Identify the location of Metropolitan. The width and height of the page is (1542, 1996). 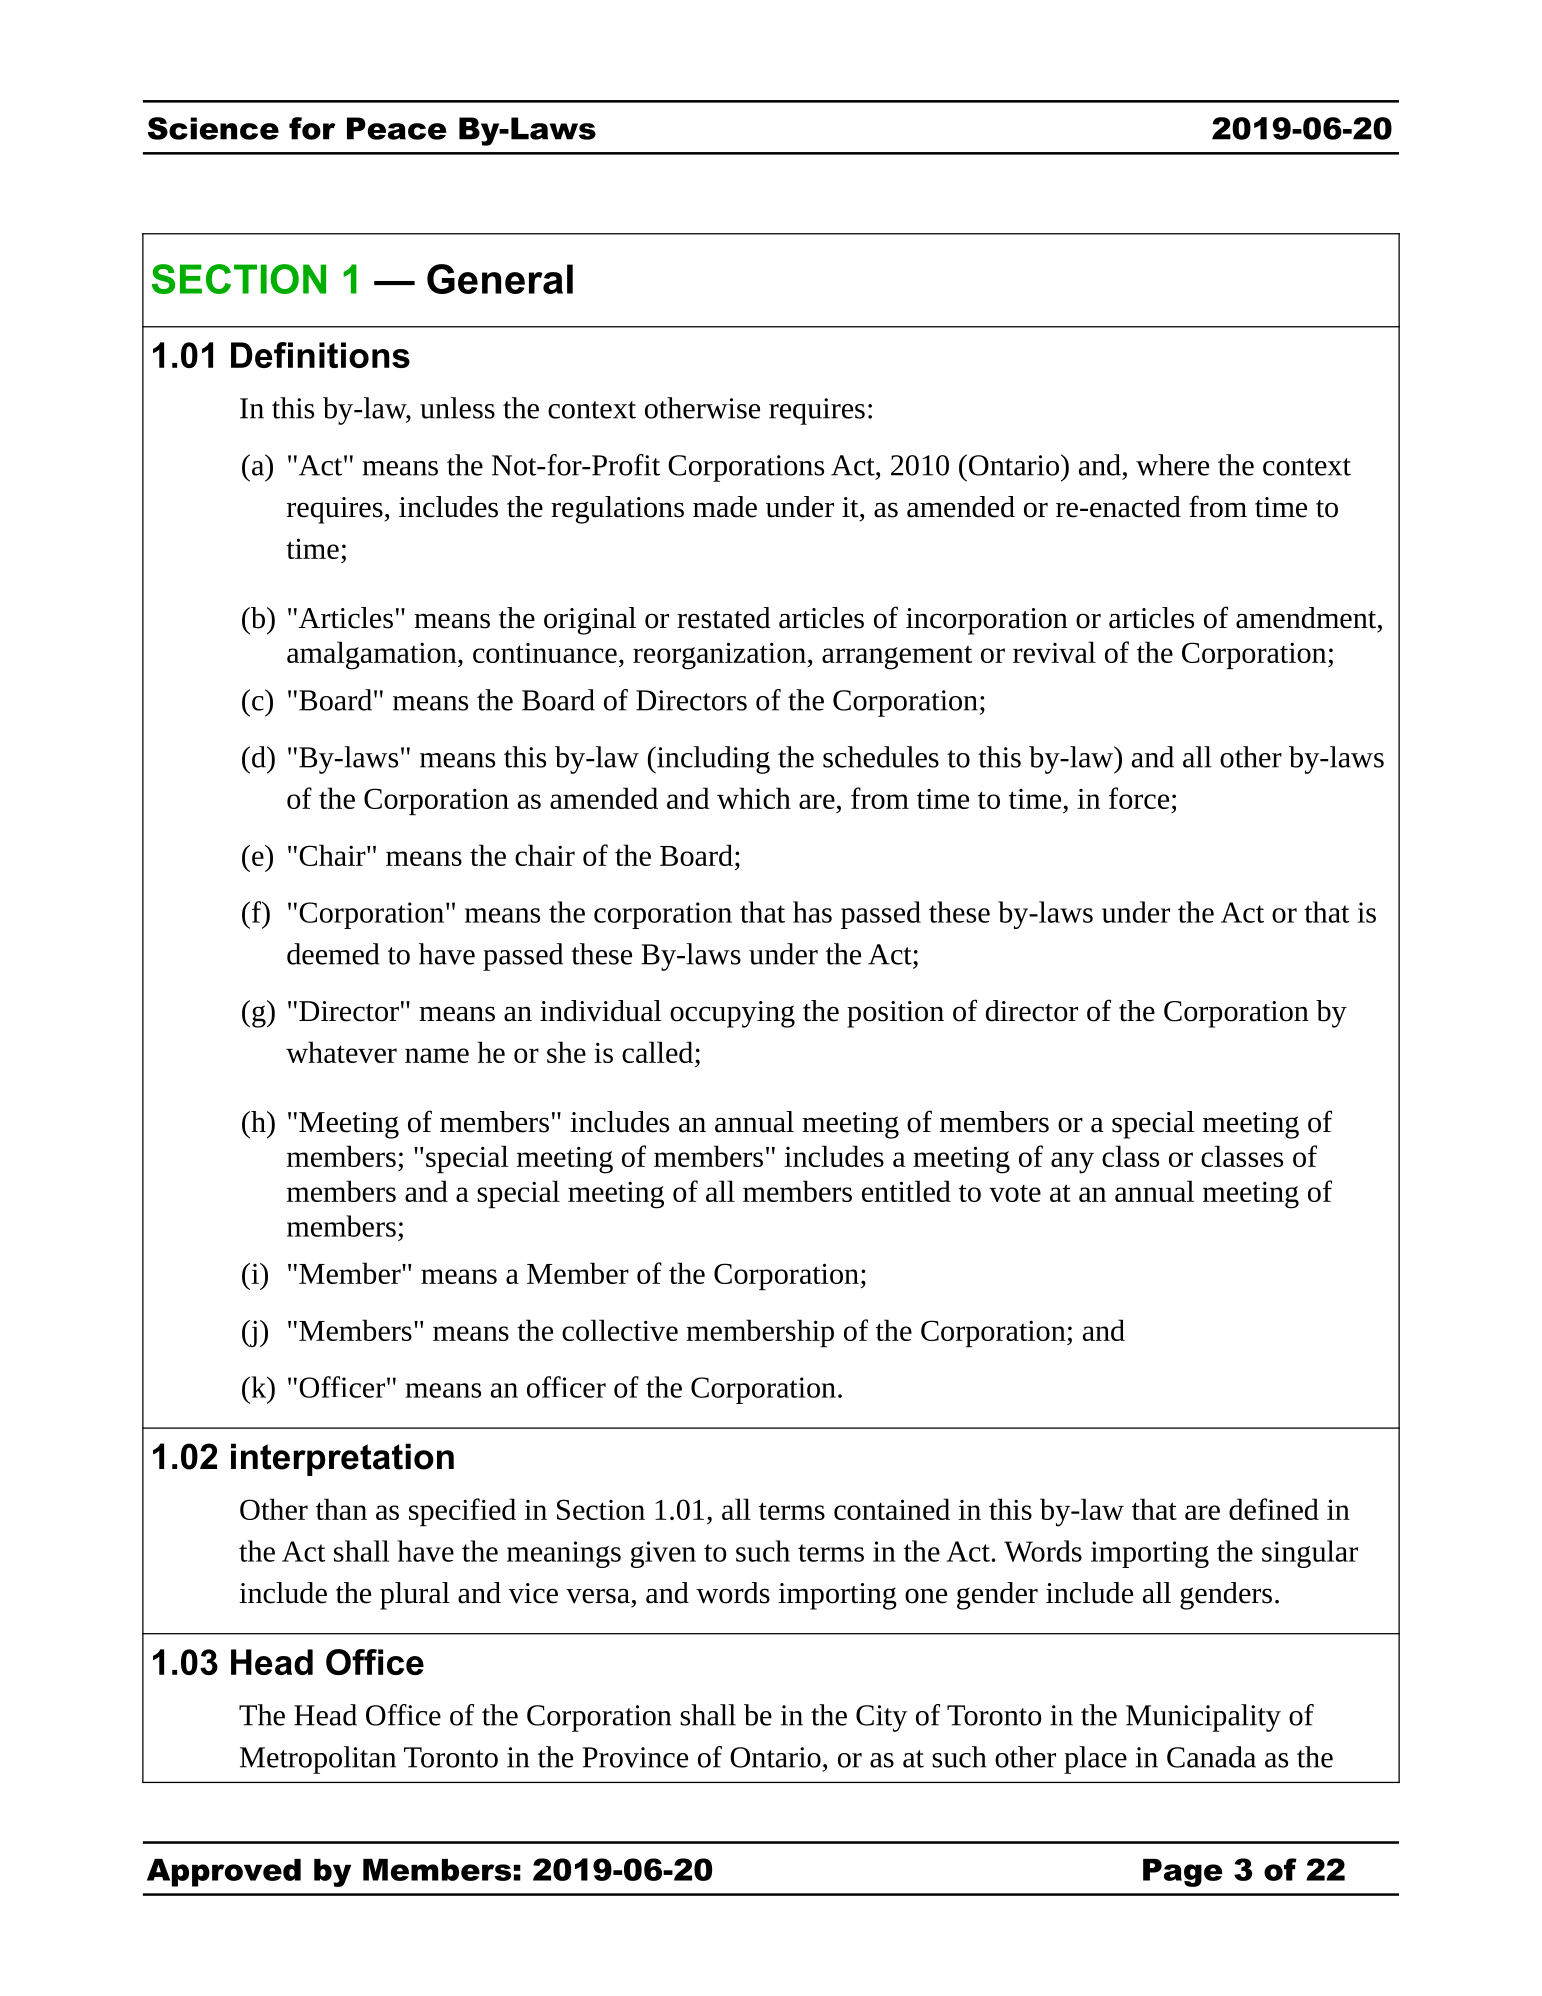
(318, 1760).
